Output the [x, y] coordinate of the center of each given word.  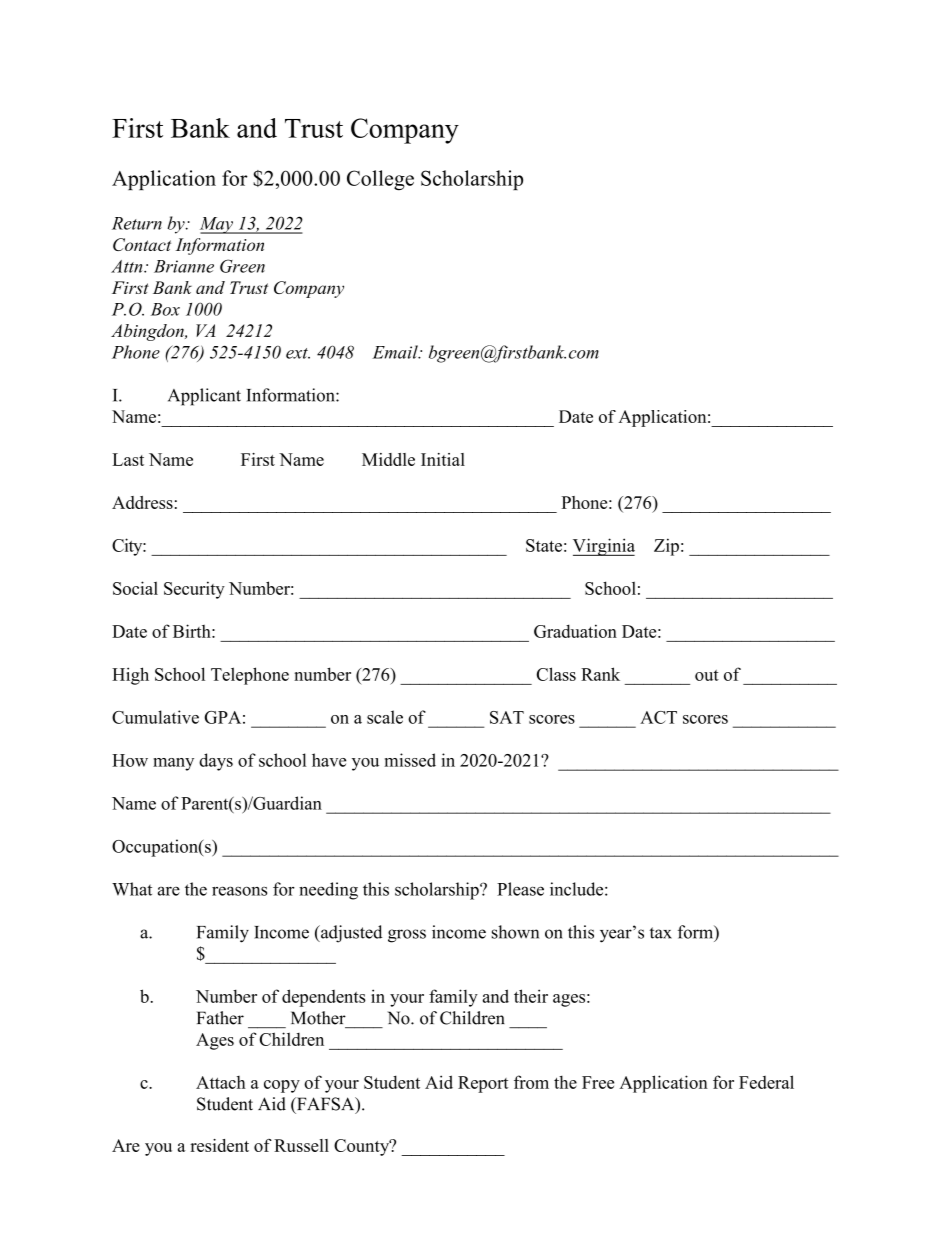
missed [410, 760]
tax [661, 933]
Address [142, 502]
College [380, 180]
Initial [443, 459]
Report [483, 1084]
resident [219, 1145]
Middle [388, 459]
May [217, 225]
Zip [666, 547]
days [216, 762]
